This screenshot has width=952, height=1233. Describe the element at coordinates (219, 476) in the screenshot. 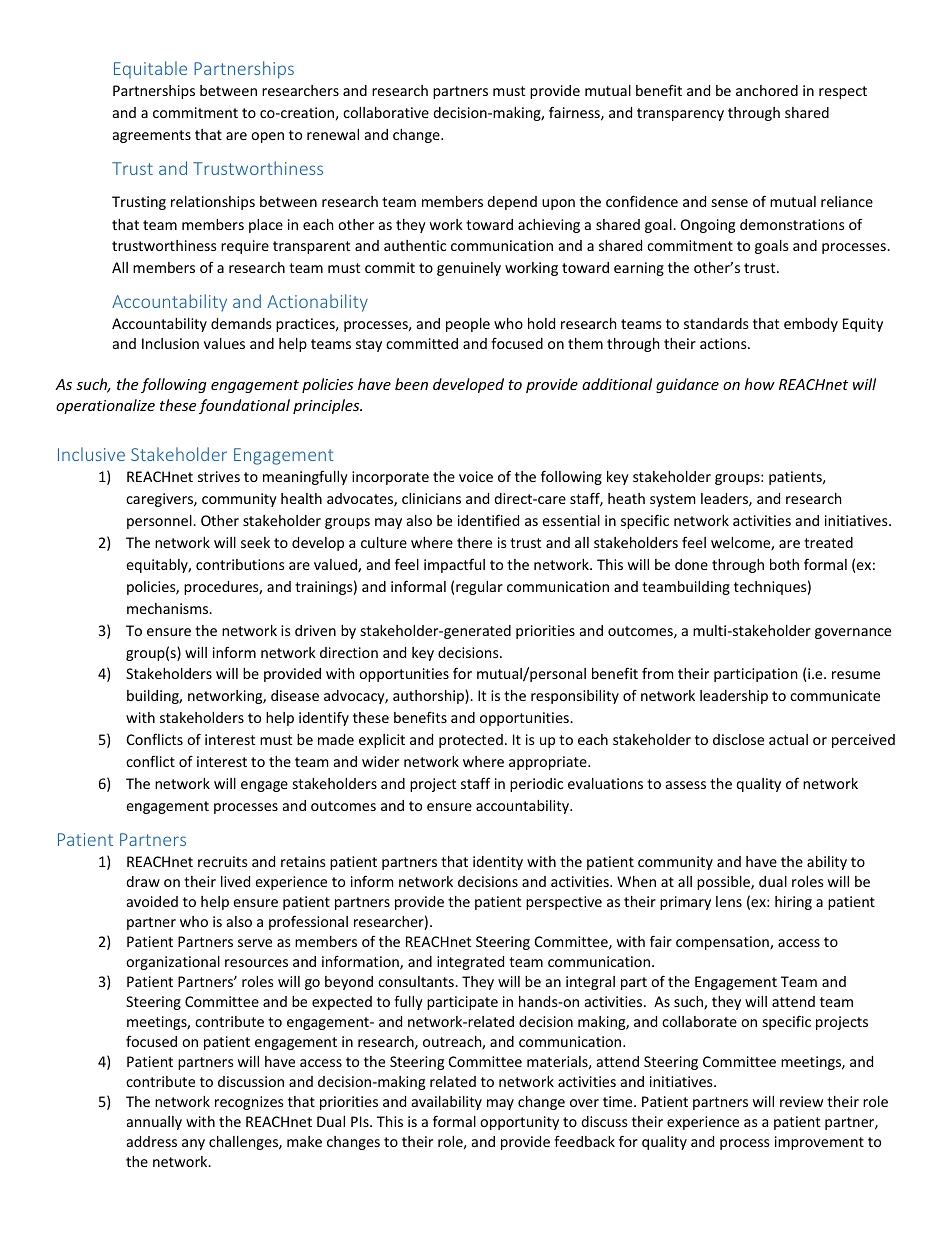

I see `strives` at that location.
